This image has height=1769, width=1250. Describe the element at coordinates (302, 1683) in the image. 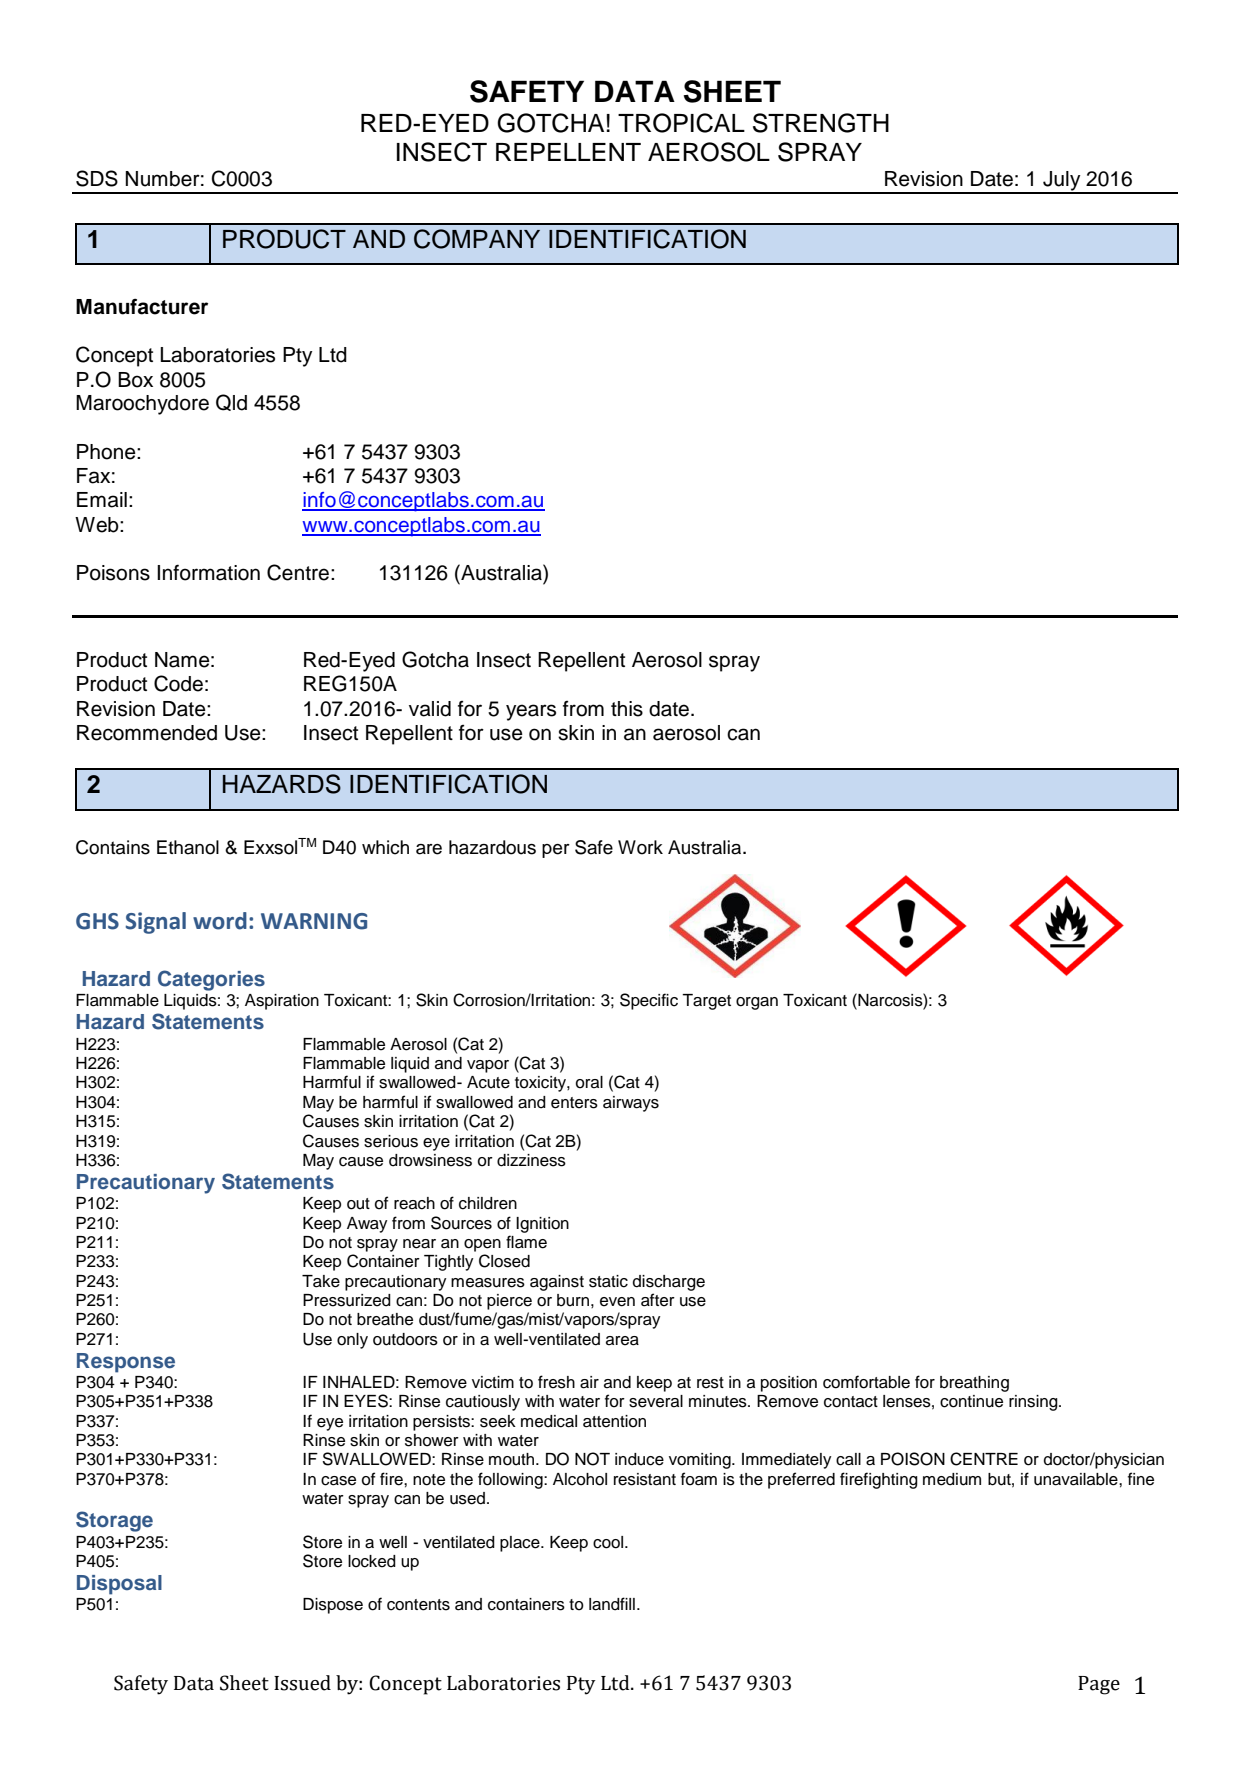

I see `Issued` at that location.
